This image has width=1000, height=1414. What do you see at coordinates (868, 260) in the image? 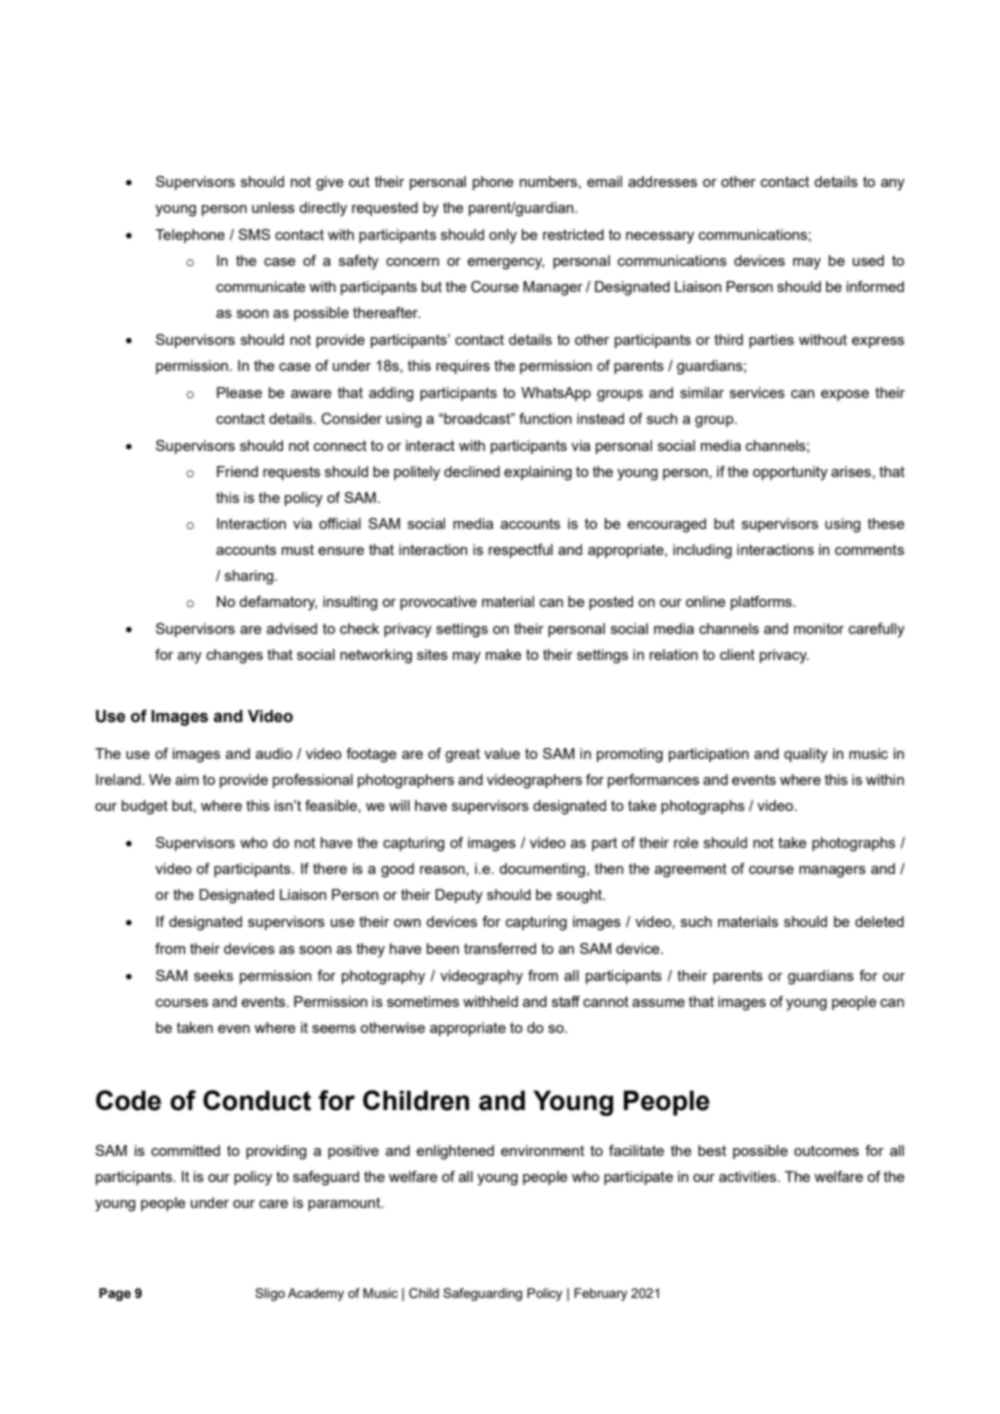
I see `used` at bounding box center [868, 260].
